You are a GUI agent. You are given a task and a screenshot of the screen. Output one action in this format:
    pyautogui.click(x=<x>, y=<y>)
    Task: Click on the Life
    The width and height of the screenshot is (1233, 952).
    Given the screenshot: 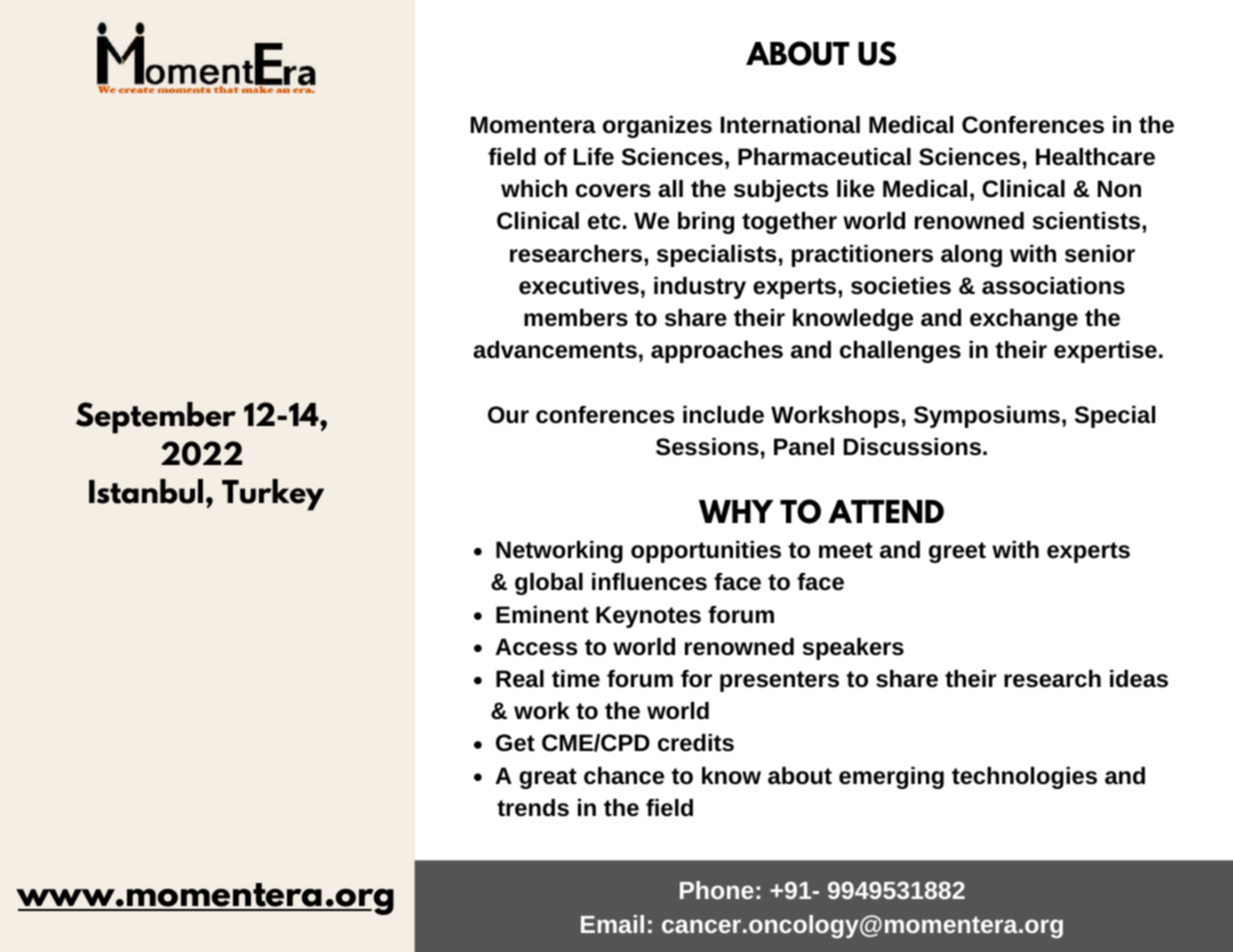 What is the action you would take?
    pyautogui.click(x=594, y=157)
